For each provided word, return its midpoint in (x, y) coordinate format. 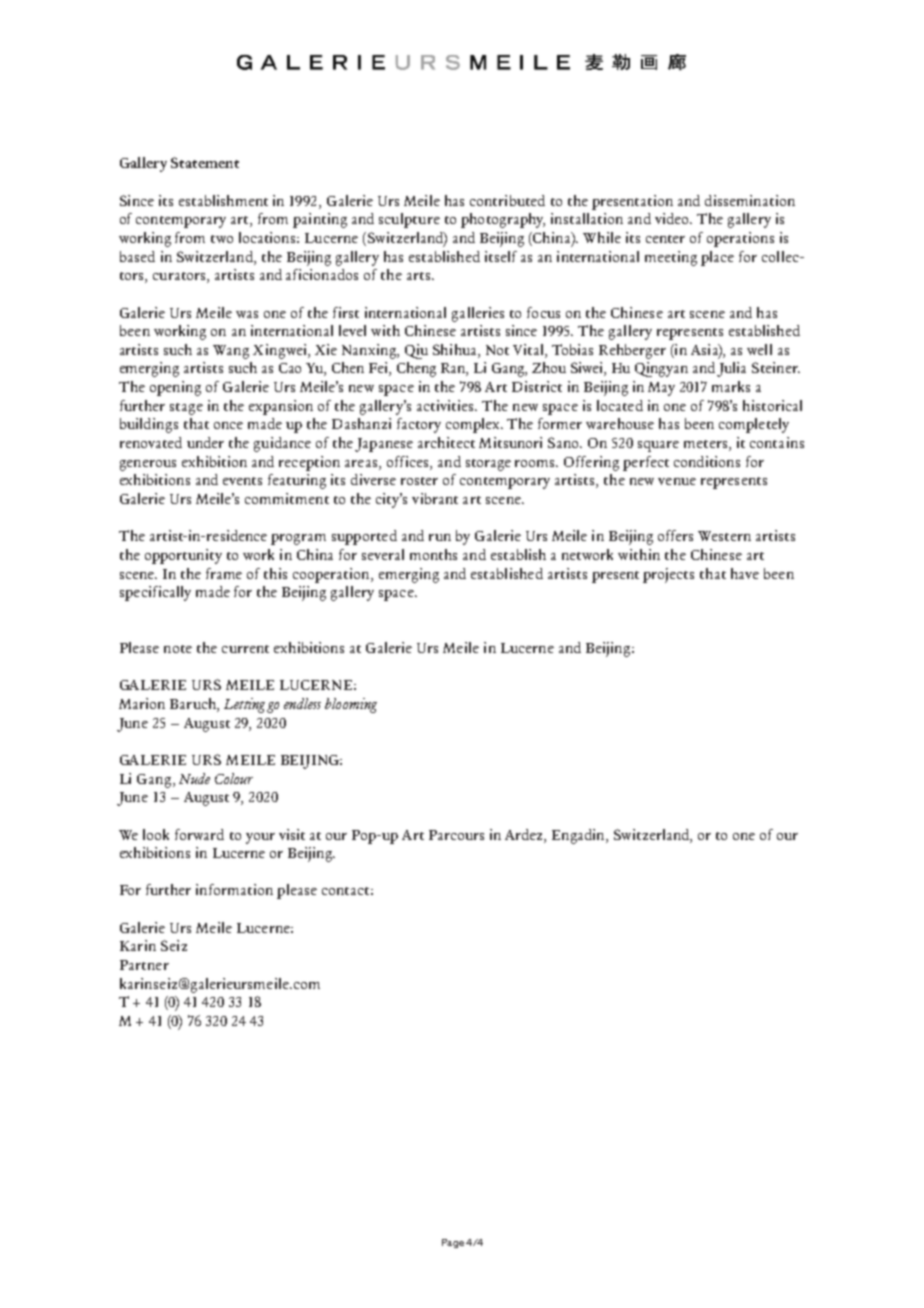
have (745, 573)
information (234, 889)
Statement (205, 162)
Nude (194, 778)
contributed (507, 200)
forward (199, 834)
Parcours (456, 835)
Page (453, 1243)
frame (224, 573)
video (673, 218)
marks (731, 386)
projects (668, 575)
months (433, 554)
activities (446, 405)
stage (186, 409)
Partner (144, 965)
